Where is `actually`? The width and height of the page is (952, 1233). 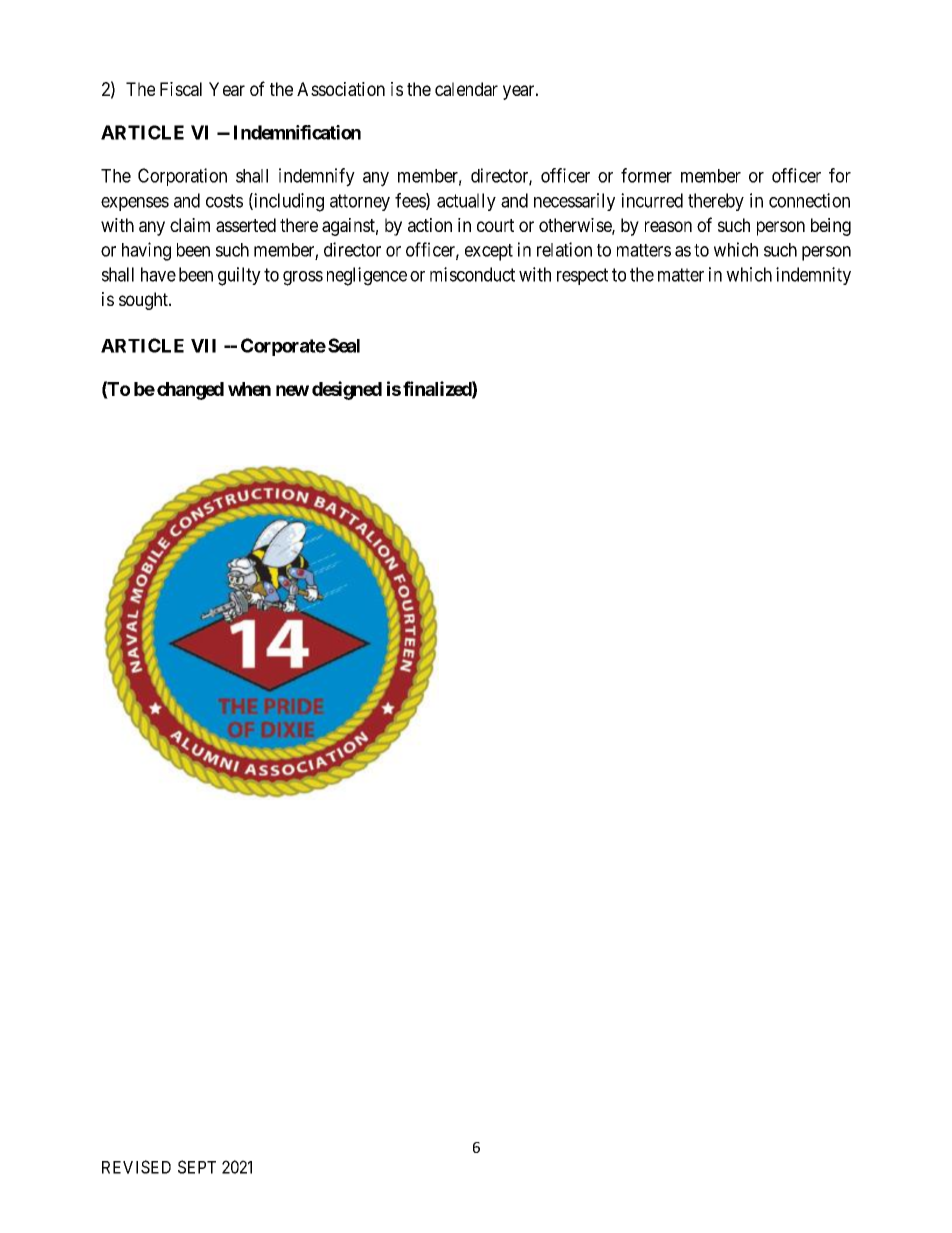 actually is located at coordinates (466, 202).
